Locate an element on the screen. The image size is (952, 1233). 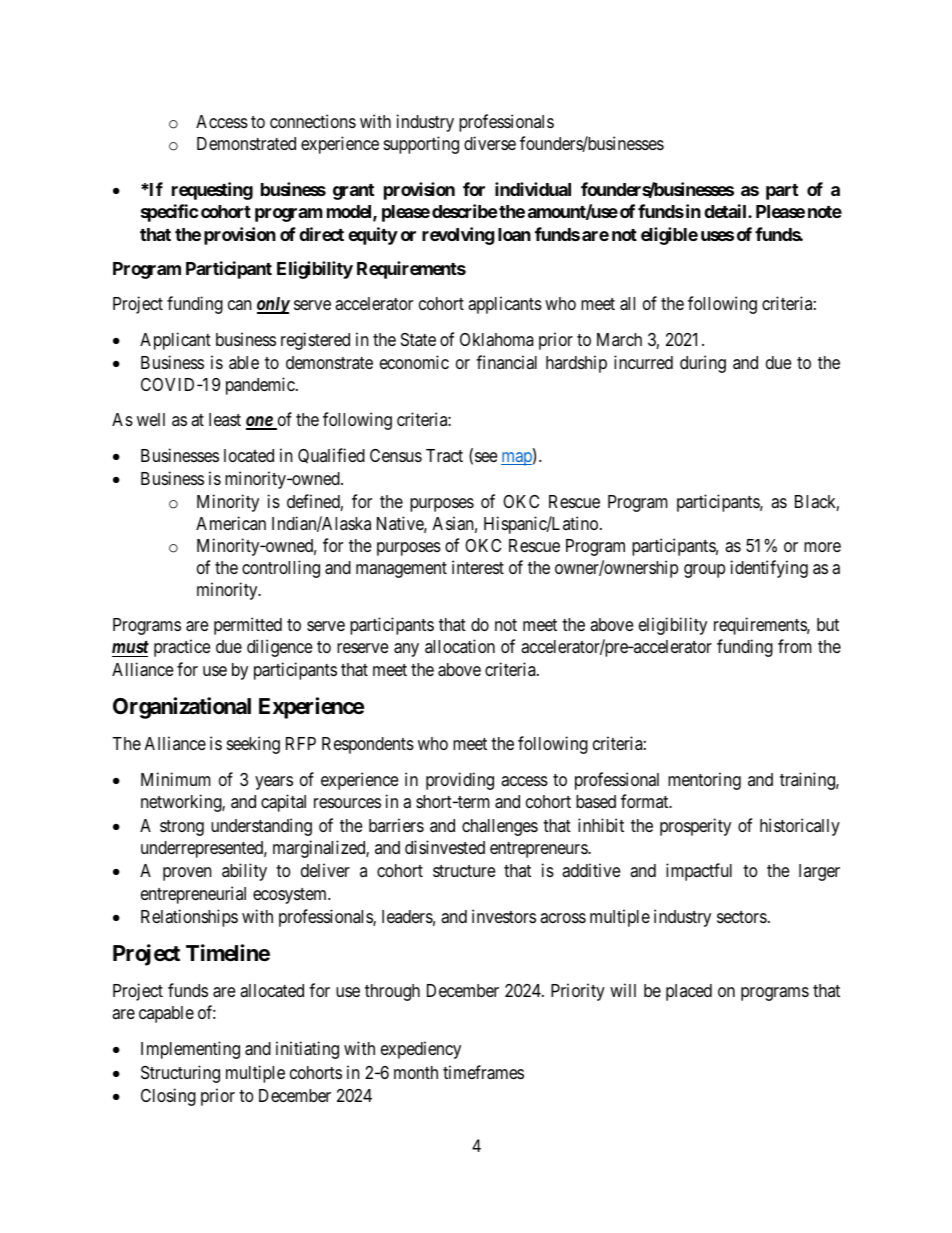
specific is located at coordinates (169, 213).
